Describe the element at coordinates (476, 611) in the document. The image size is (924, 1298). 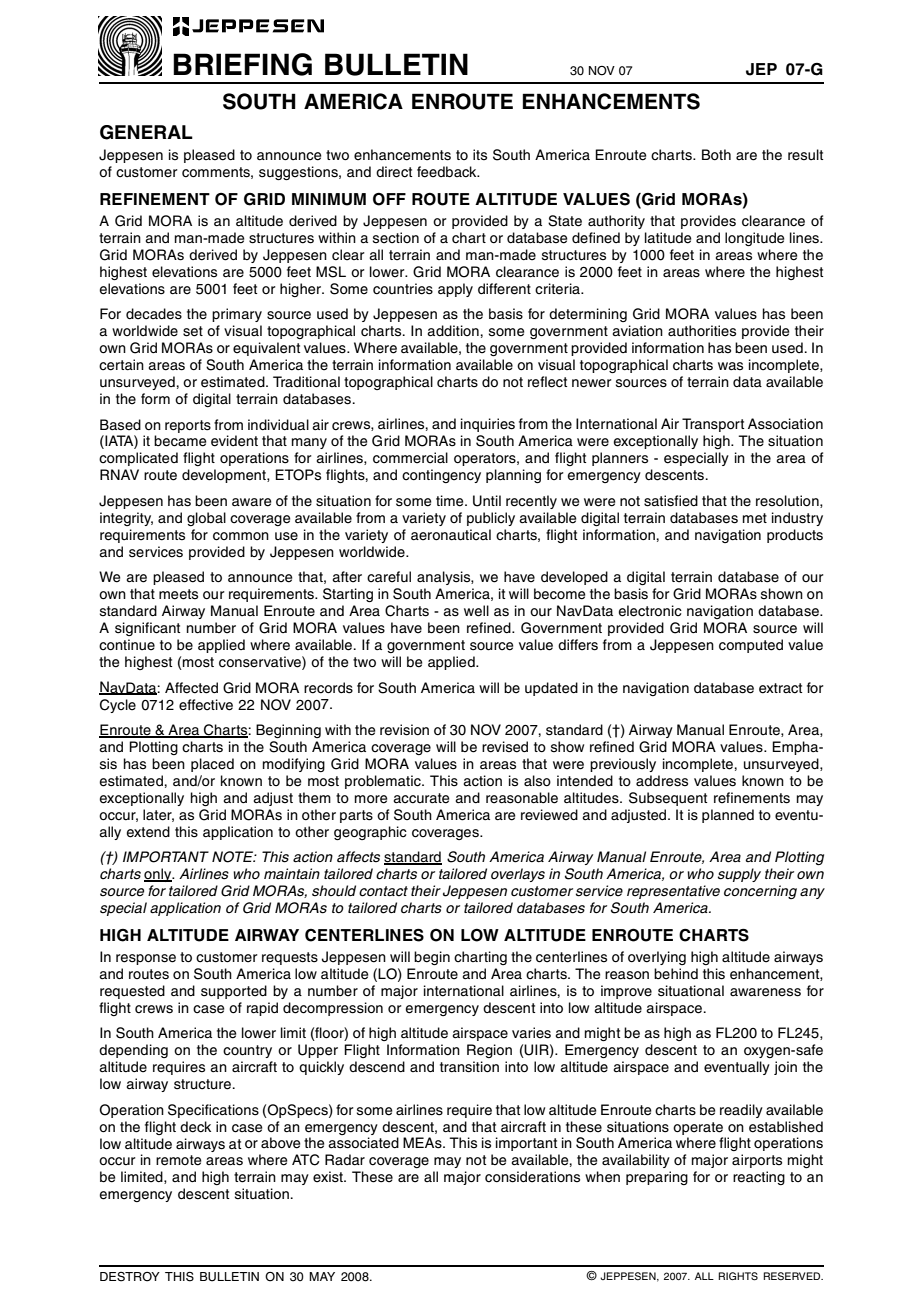
I see `well` at that location.
